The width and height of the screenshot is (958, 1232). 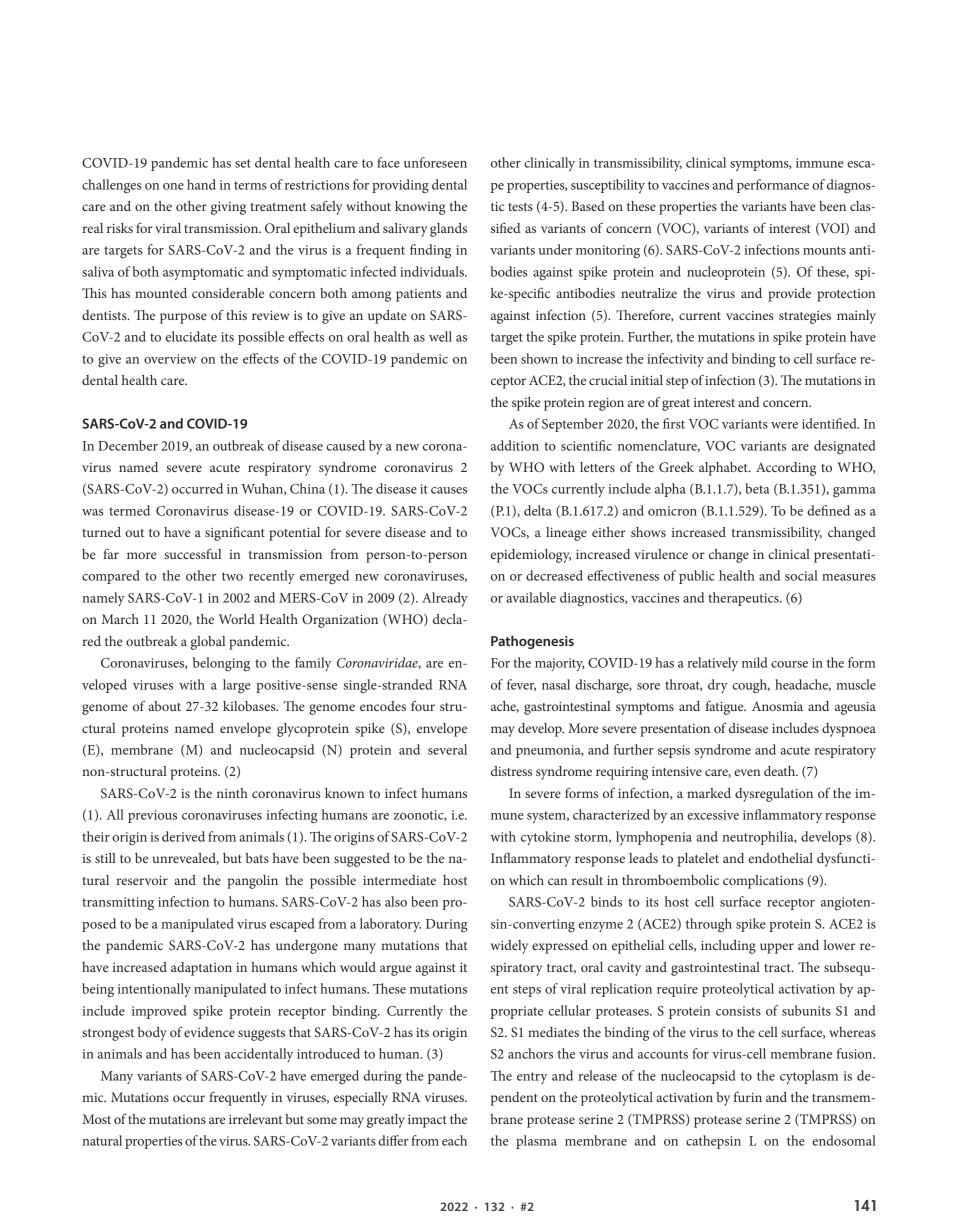 What do you see at coordinates (515, 445) in the screenshot?
I see `addition` at bounding box center [515, 445].
